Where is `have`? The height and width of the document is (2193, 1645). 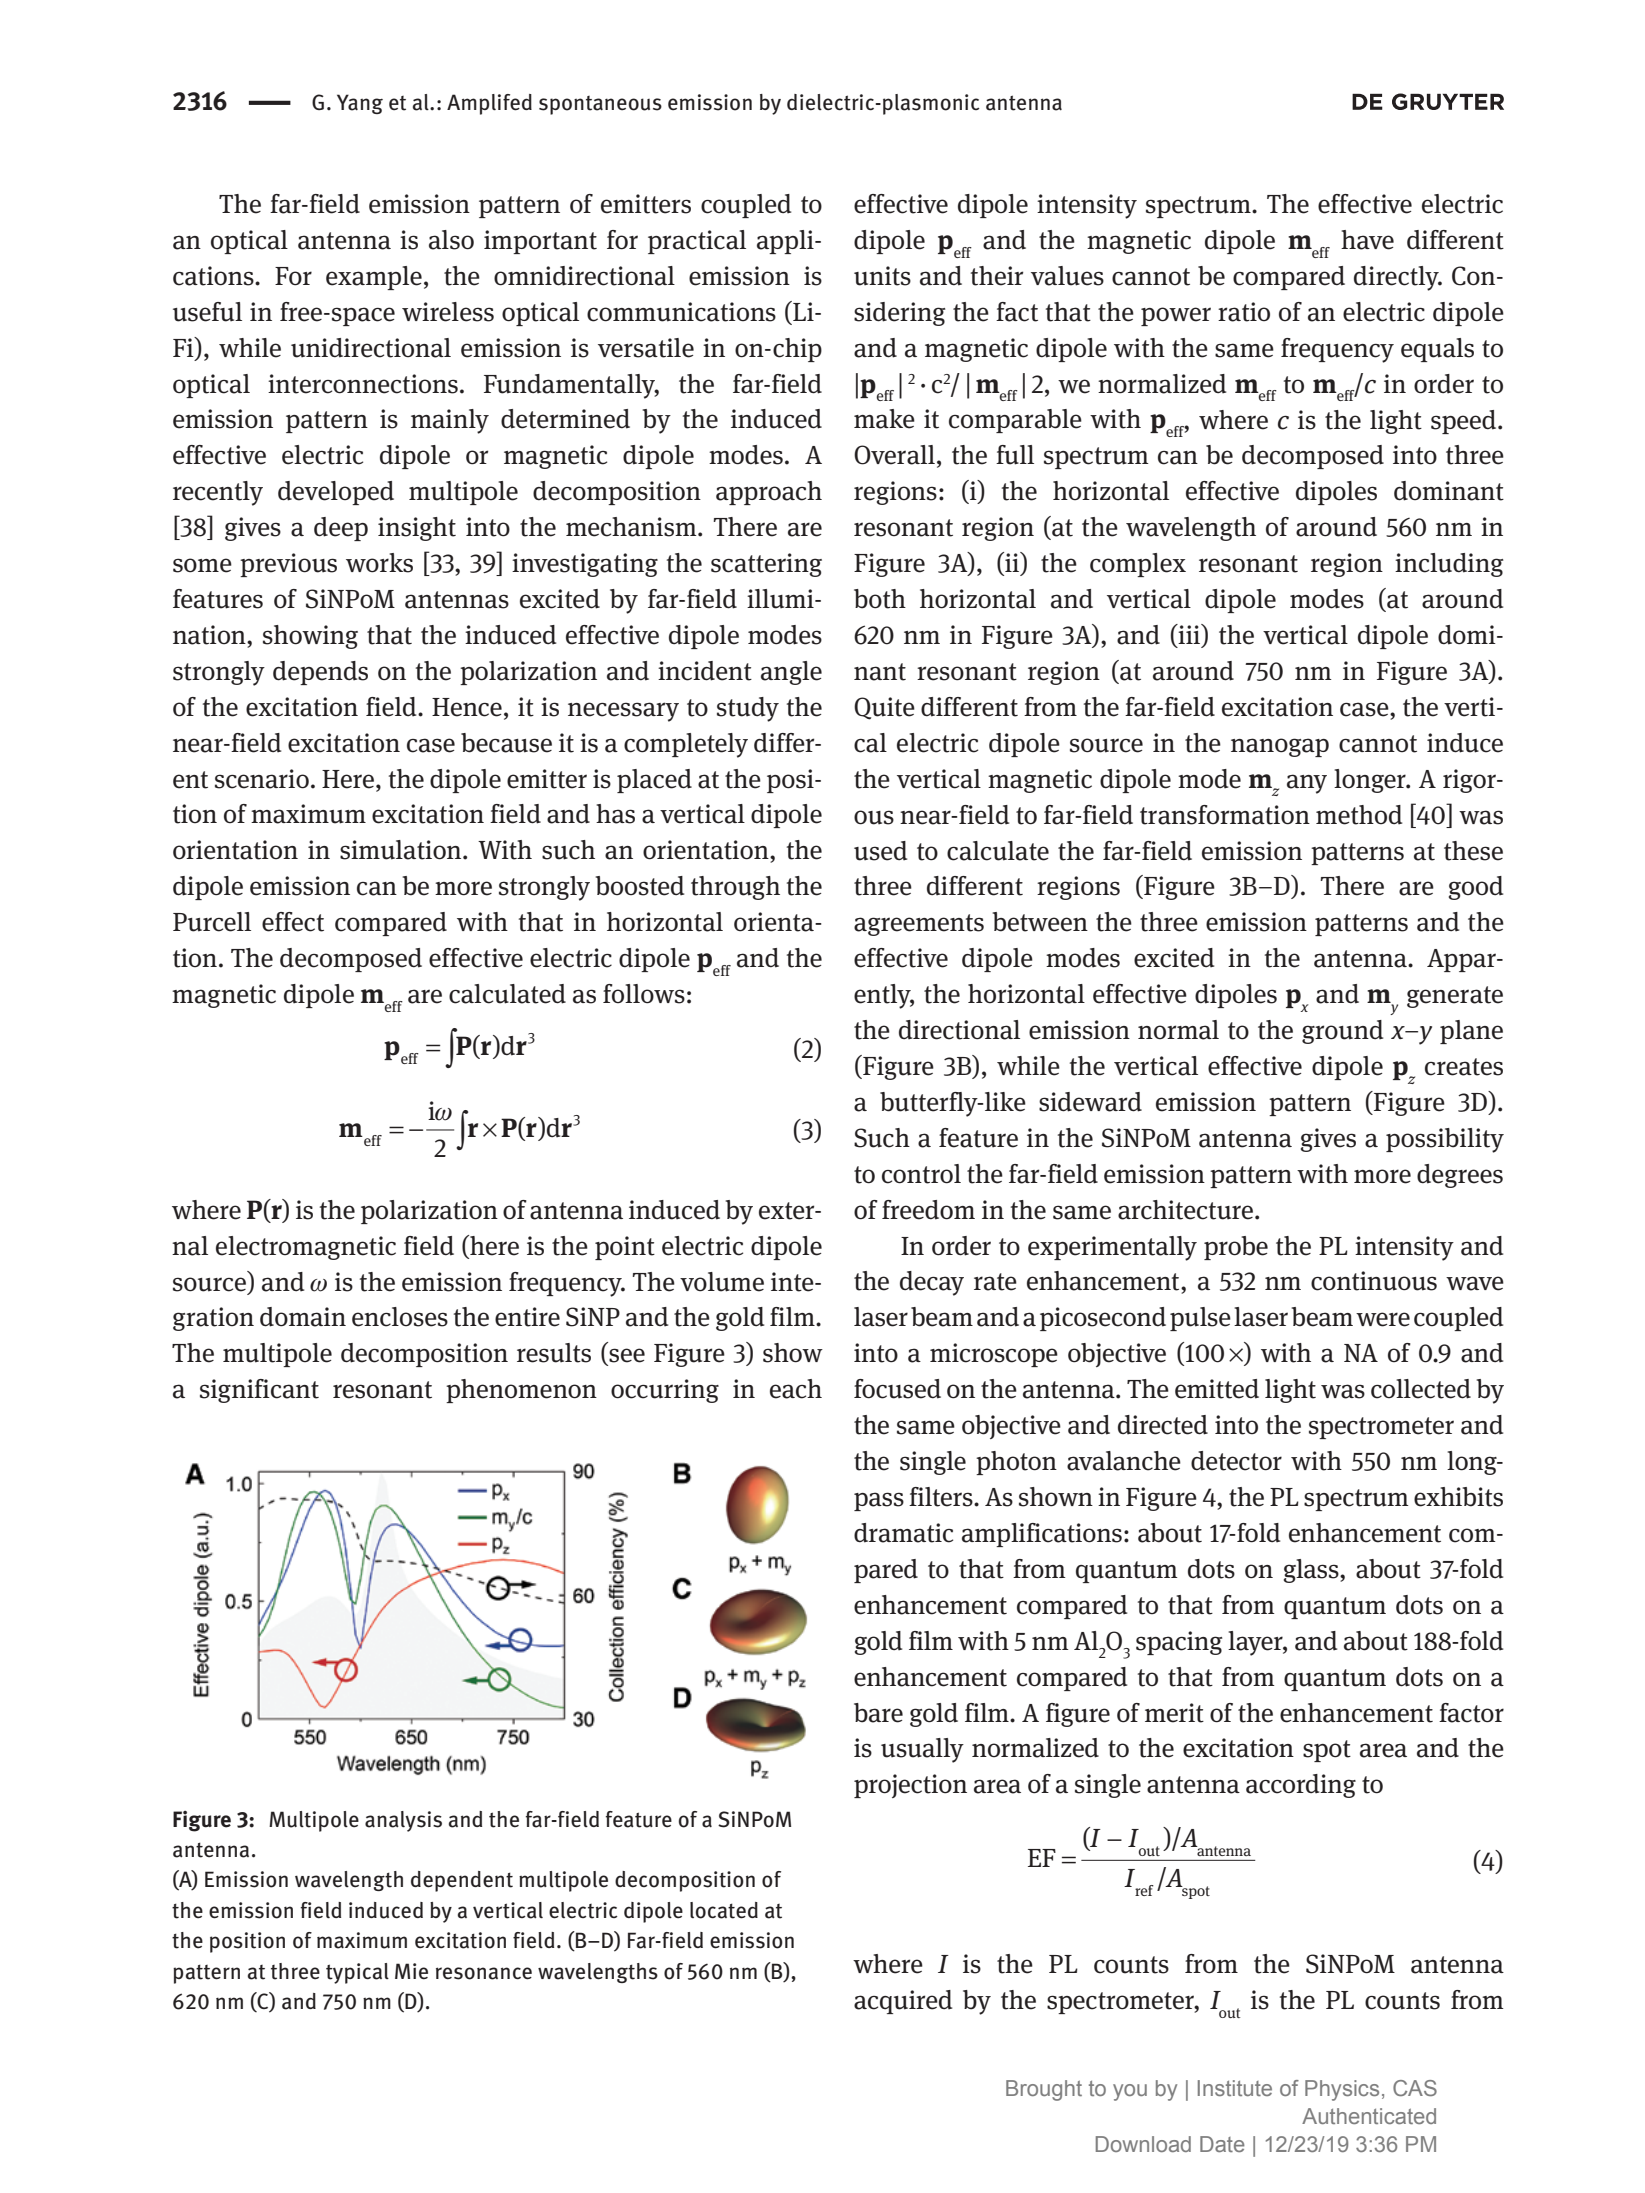 have is located at coordinates (1367, 240).
